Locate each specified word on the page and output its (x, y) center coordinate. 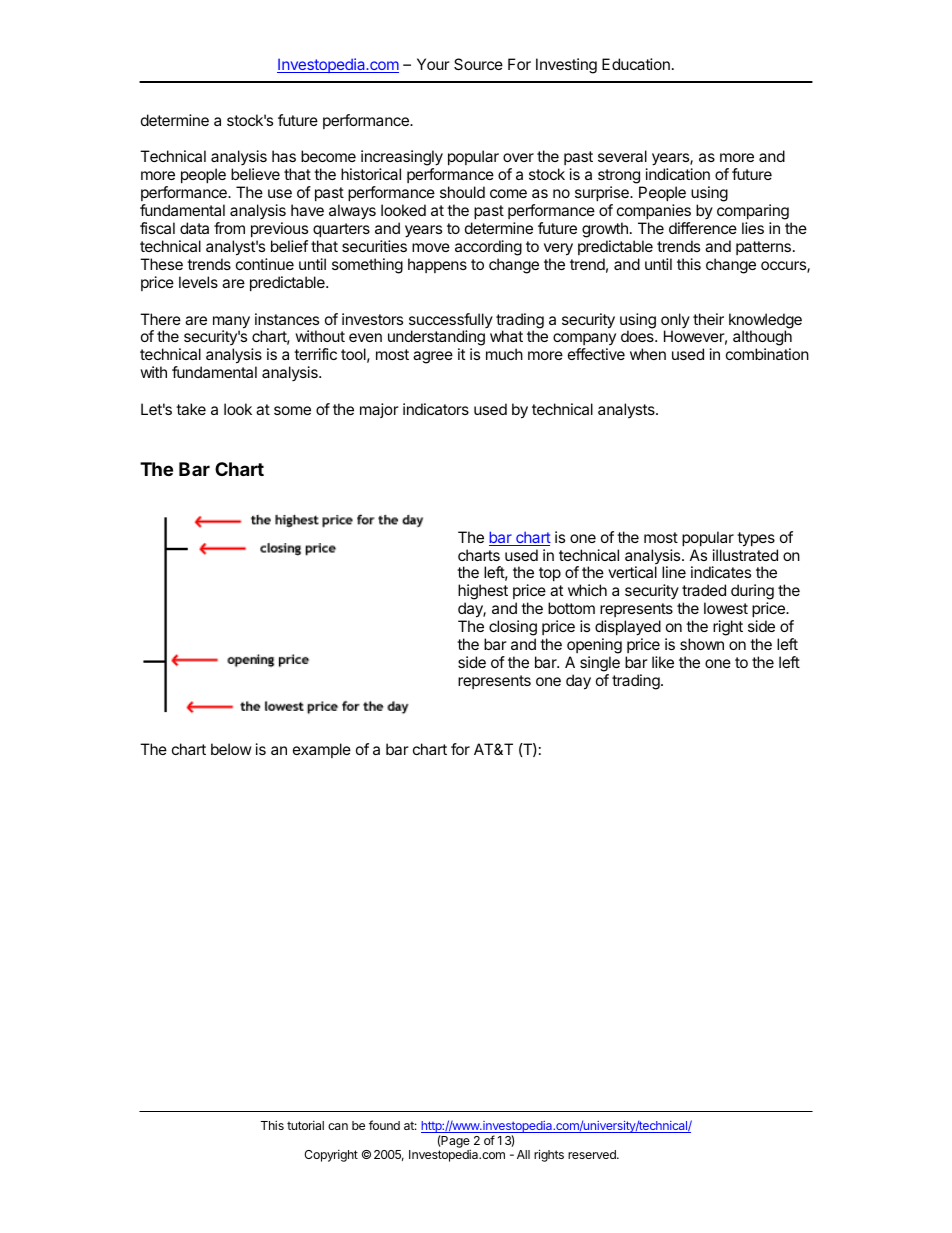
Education (636, 64)
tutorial (305, 1125)
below (231, 749)
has (284, 156)
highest (483, 593)
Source (478, 64)
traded (704, 590)
